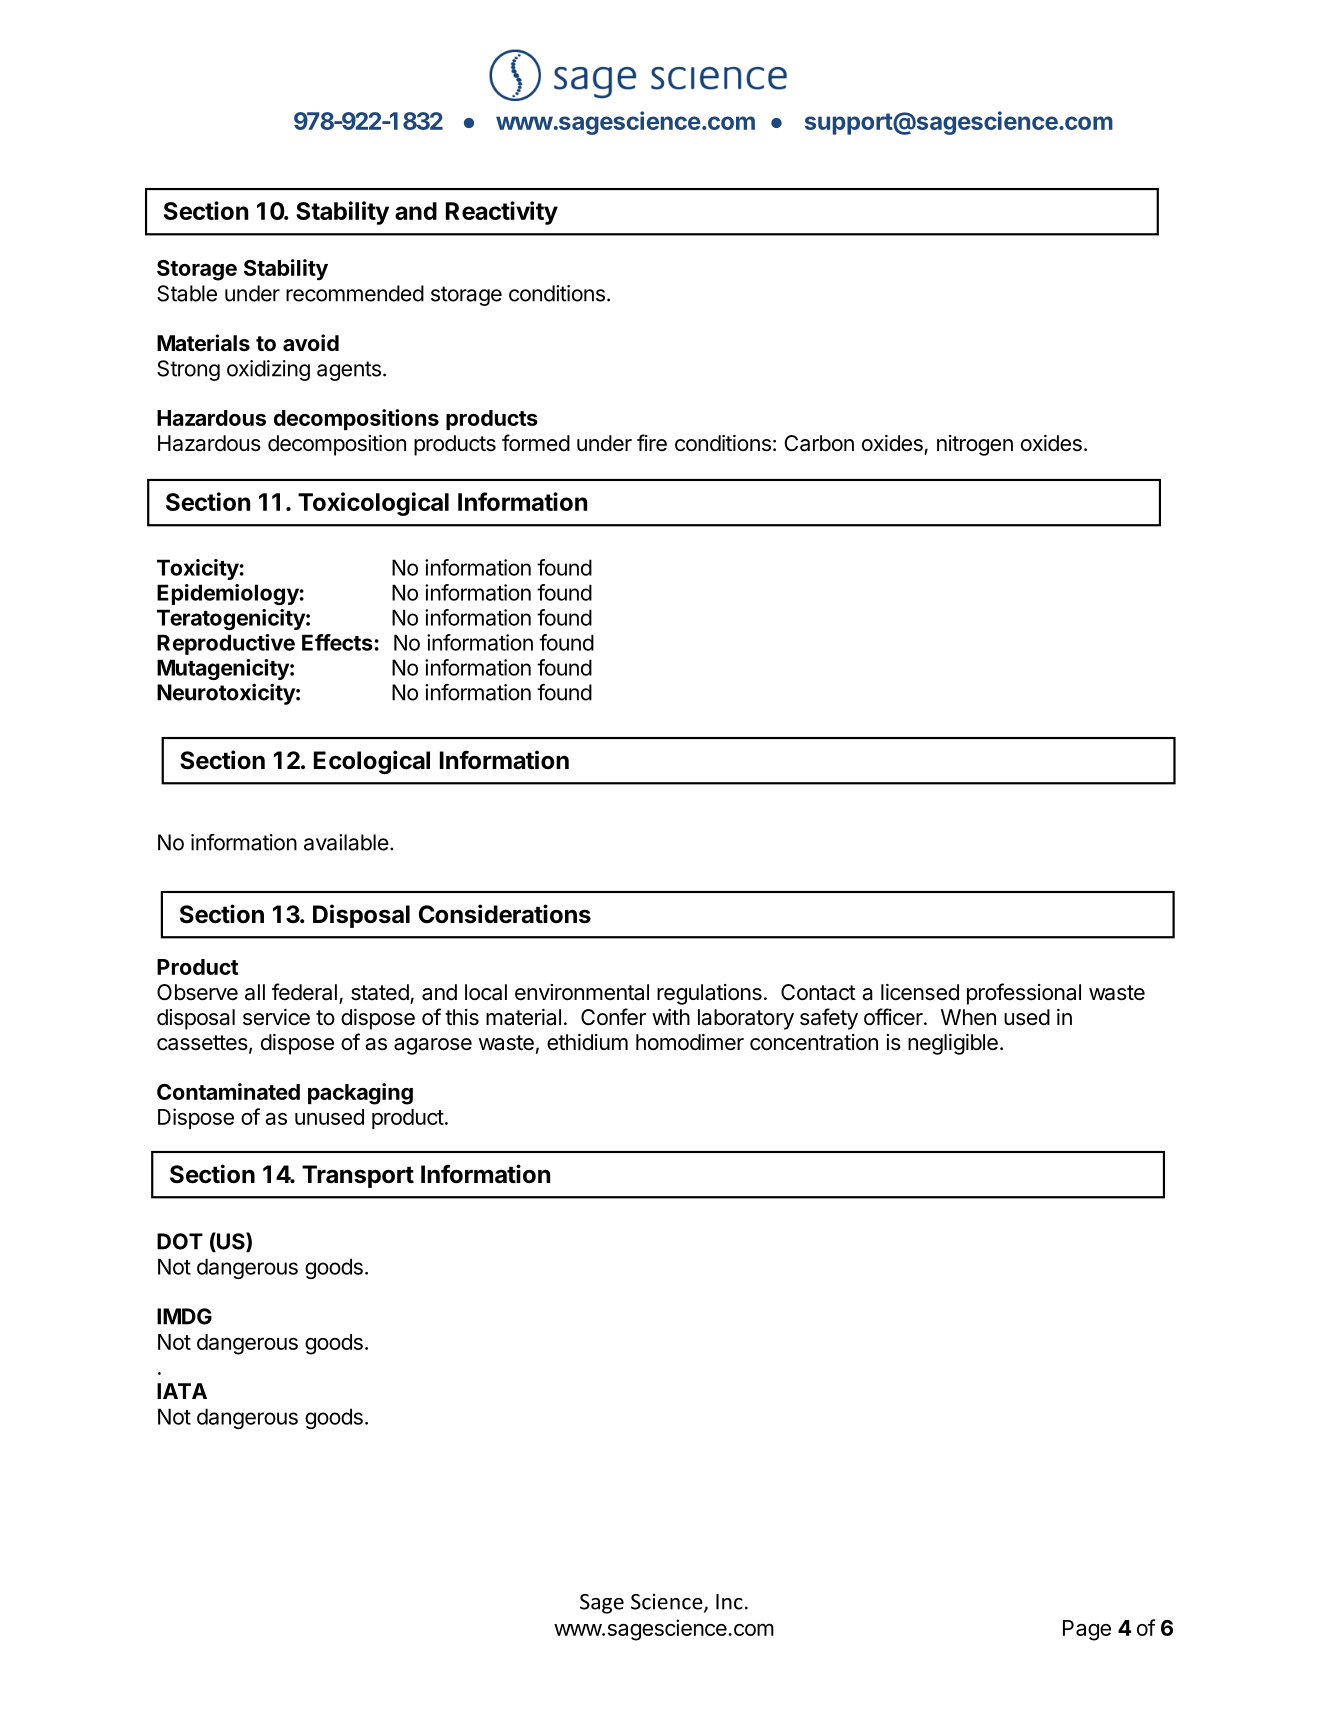 The height and width of the image is (1719, 1328). Describe the element at coordinates (1087, 1630) in the image. I see `Page` at that location.
